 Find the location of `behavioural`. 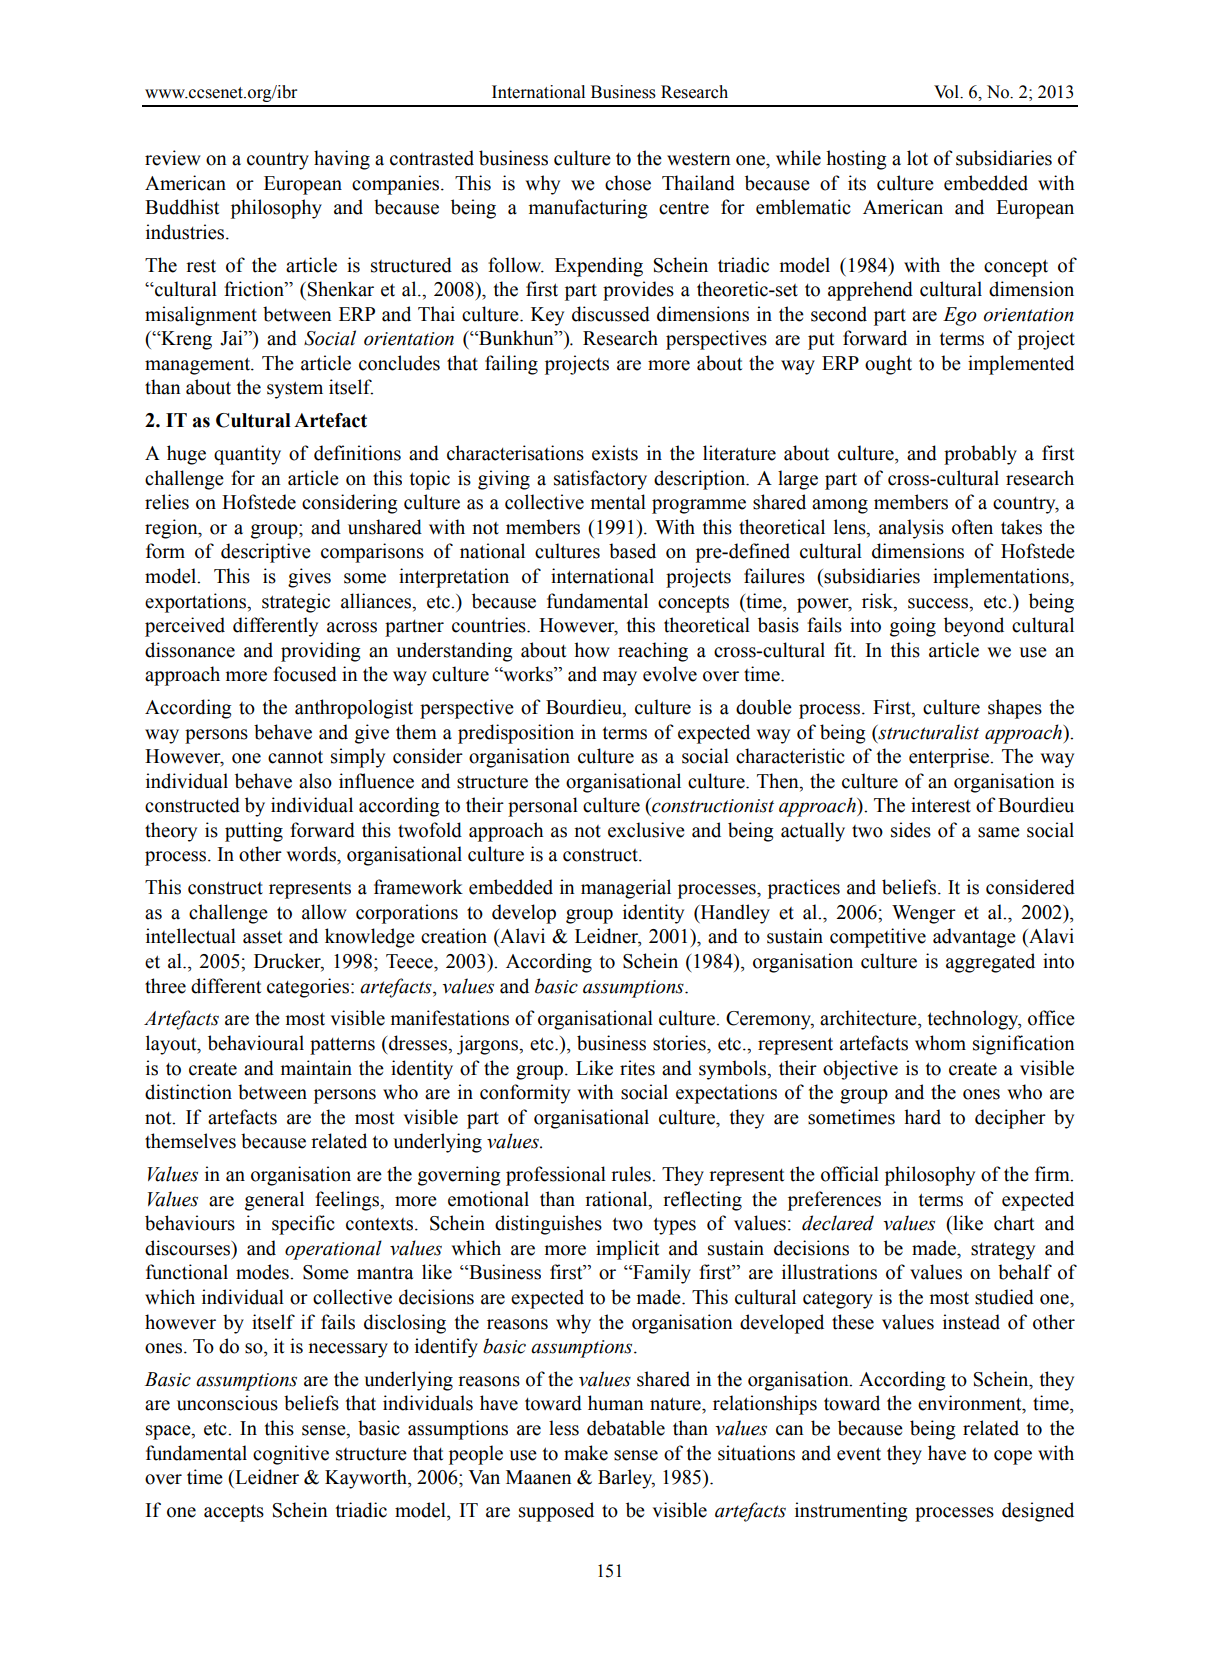

behavioural is located at coordinates (256, 1043).
